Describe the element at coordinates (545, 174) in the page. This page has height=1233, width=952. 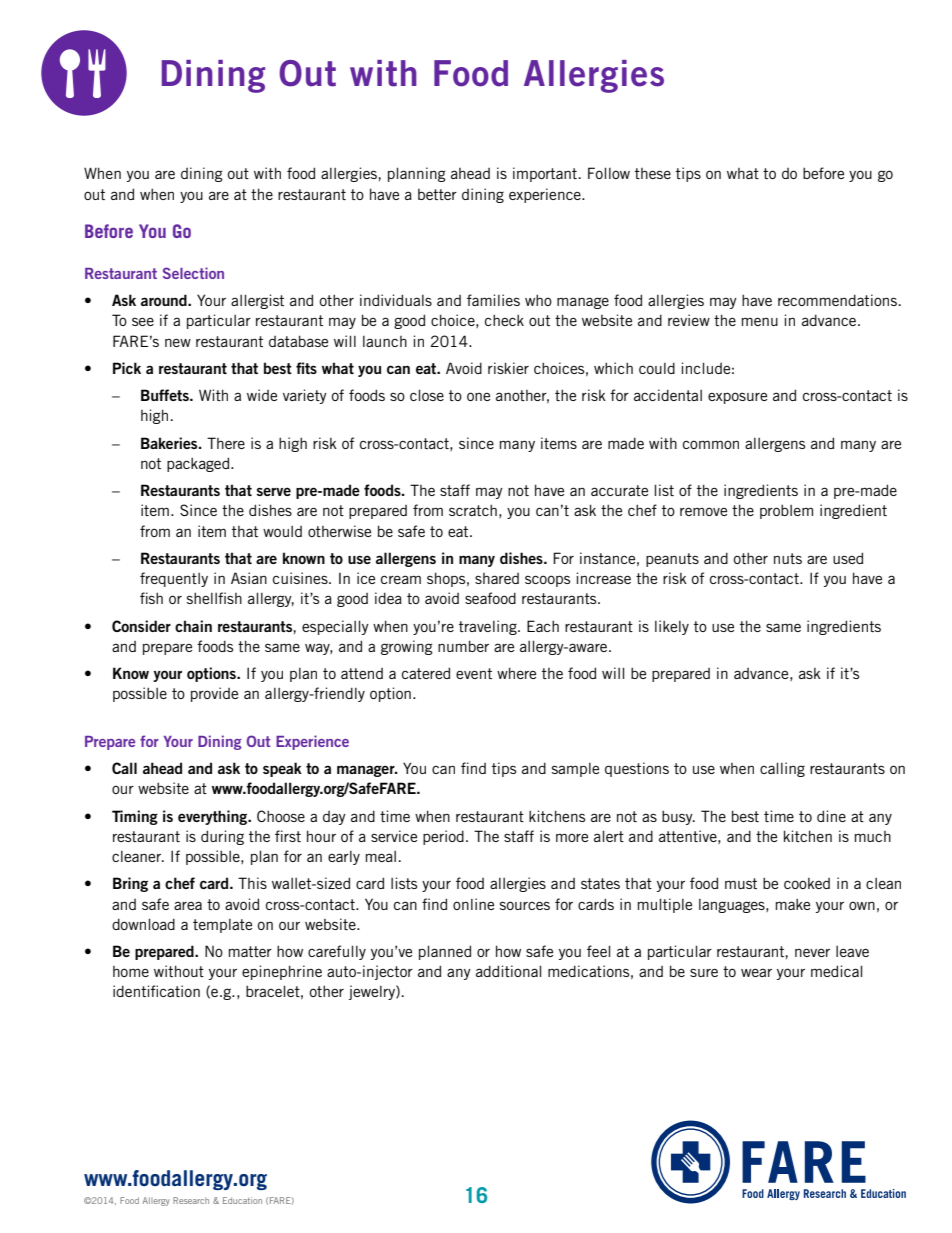
I see `important` at that location.
